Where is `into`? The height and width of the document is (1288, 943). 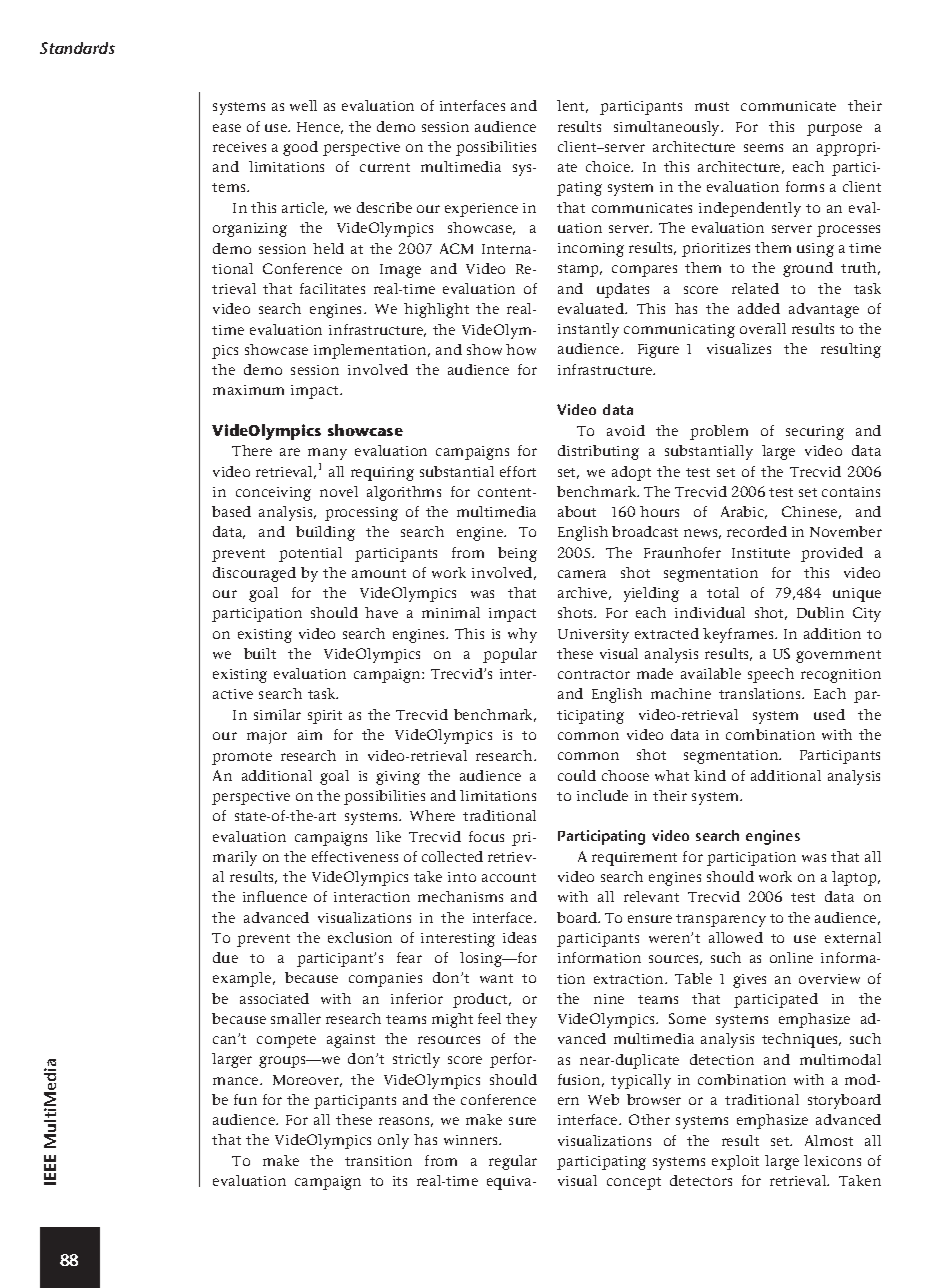
into is located at coordinates (462, 877).
